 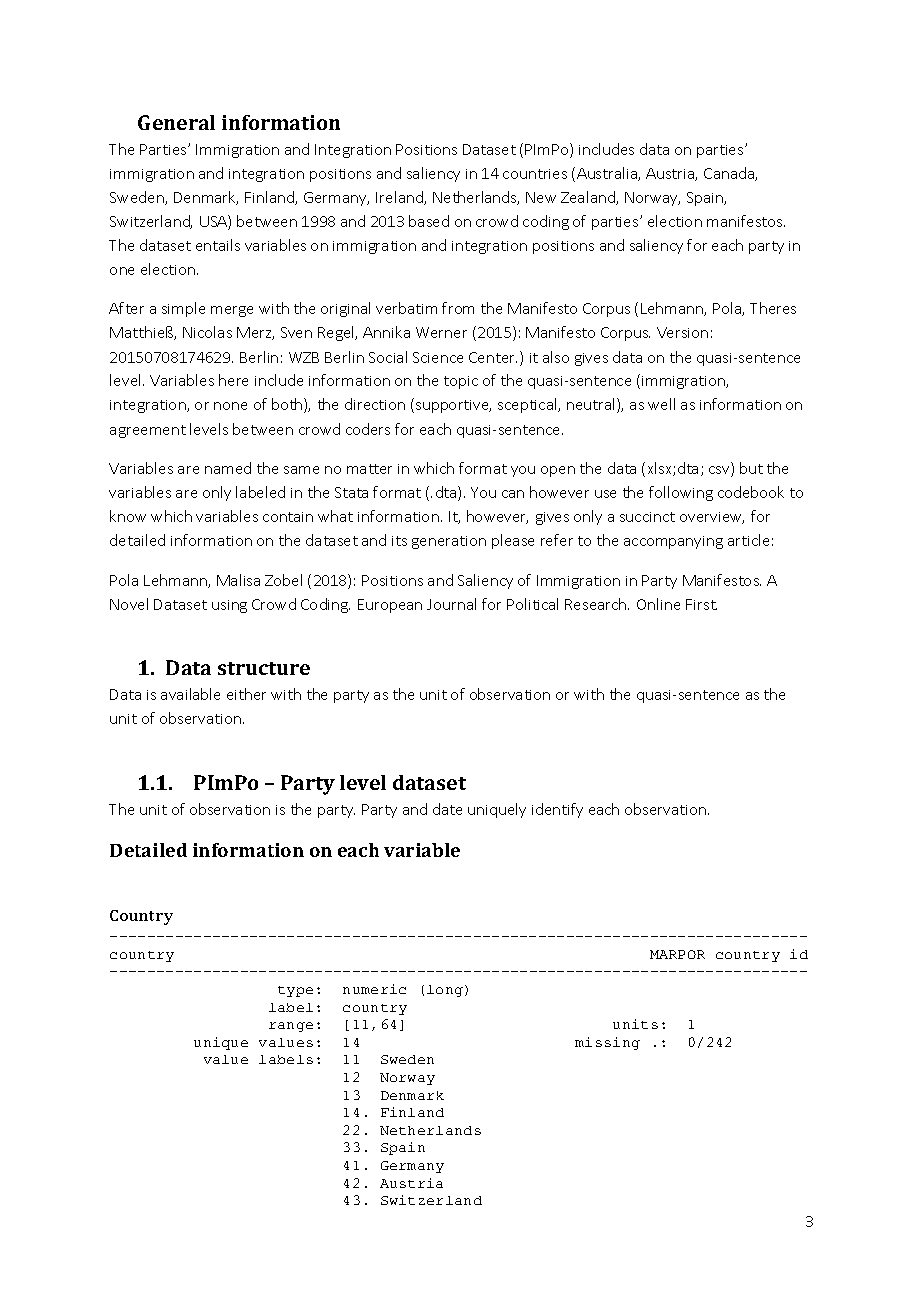 I want to click on well, so click(x=661, y=404).
